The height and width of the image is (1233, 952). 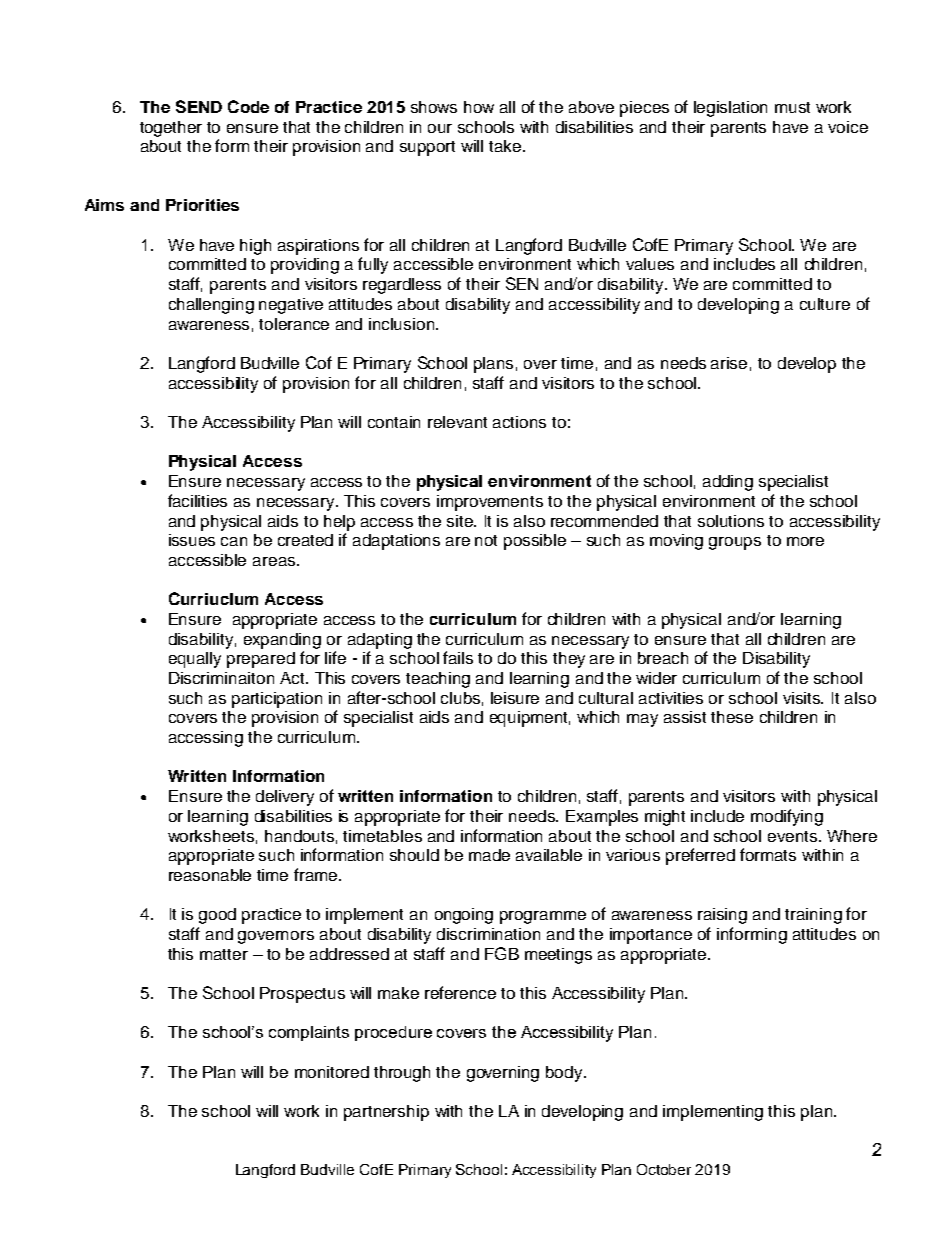 What do you see at coordinates (730, 109) in the image?
I see `legislation` at bounding box center [730, 109].
